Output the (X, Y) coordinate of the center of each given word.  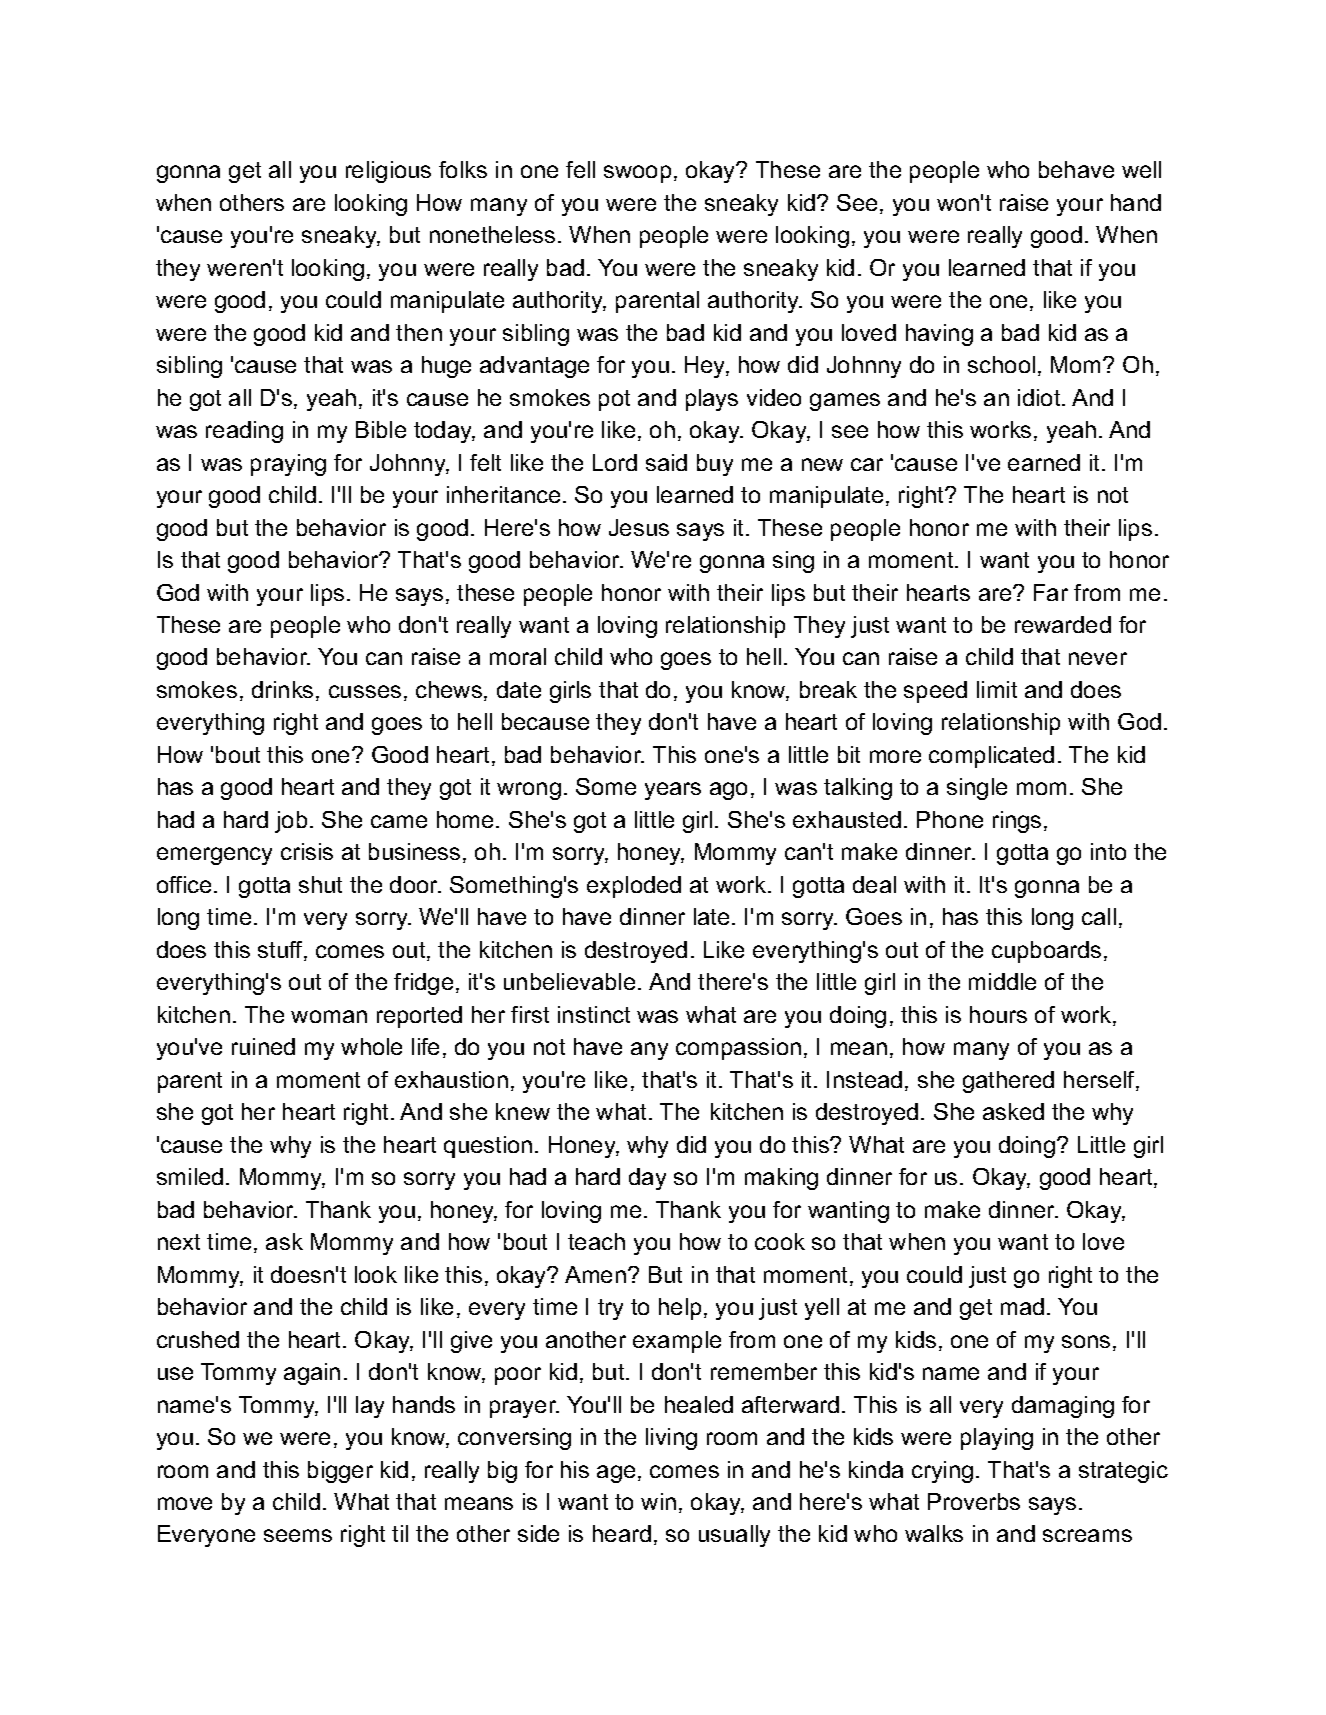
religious (388, 172)
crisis (307, 851)
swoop (637, 174)
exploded (634, 887)
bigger (340, 1472)
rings (1017, 822)
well (1141, 169)
